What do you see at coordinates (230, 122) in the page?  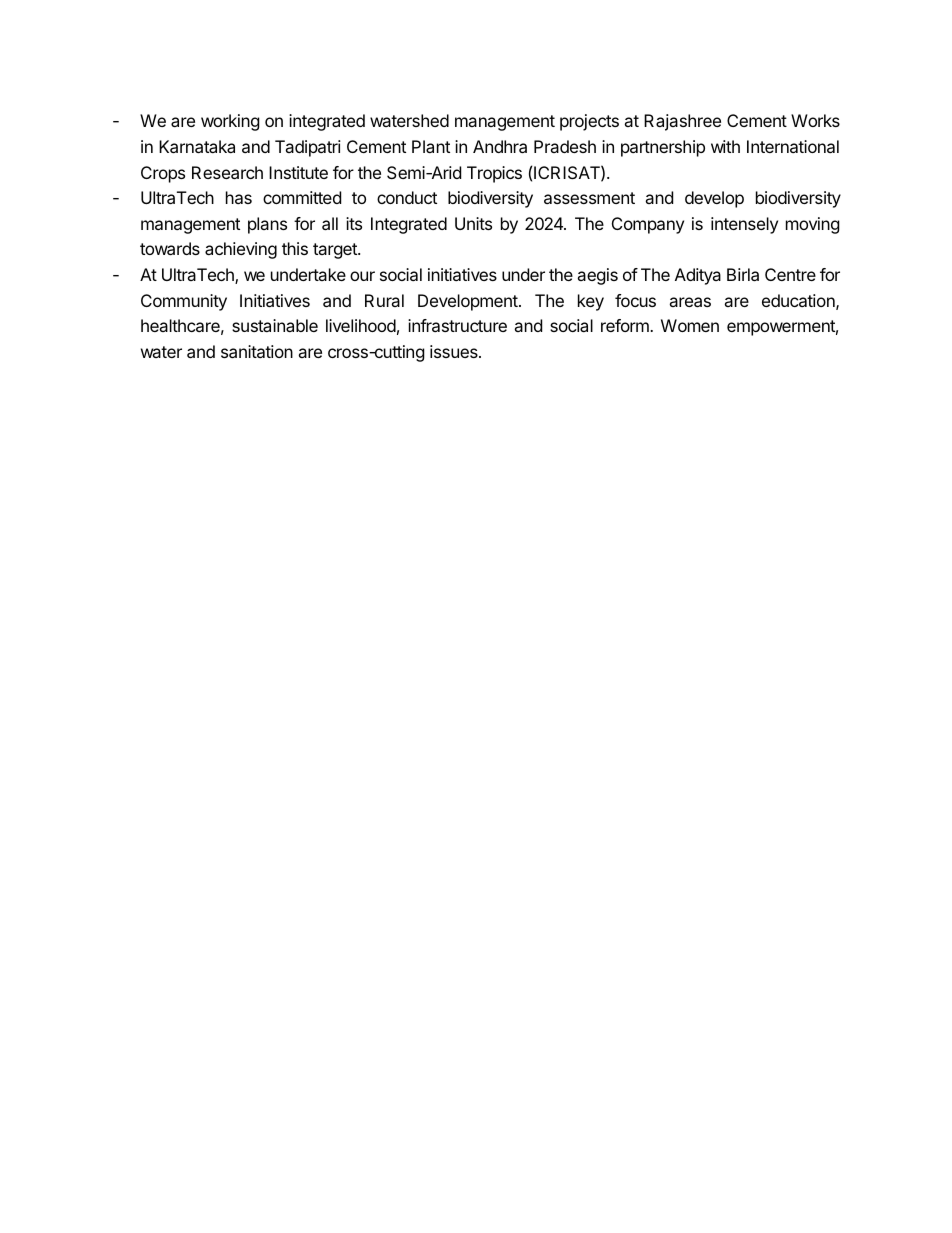 I see `working` at bounding box center [230, 122].
